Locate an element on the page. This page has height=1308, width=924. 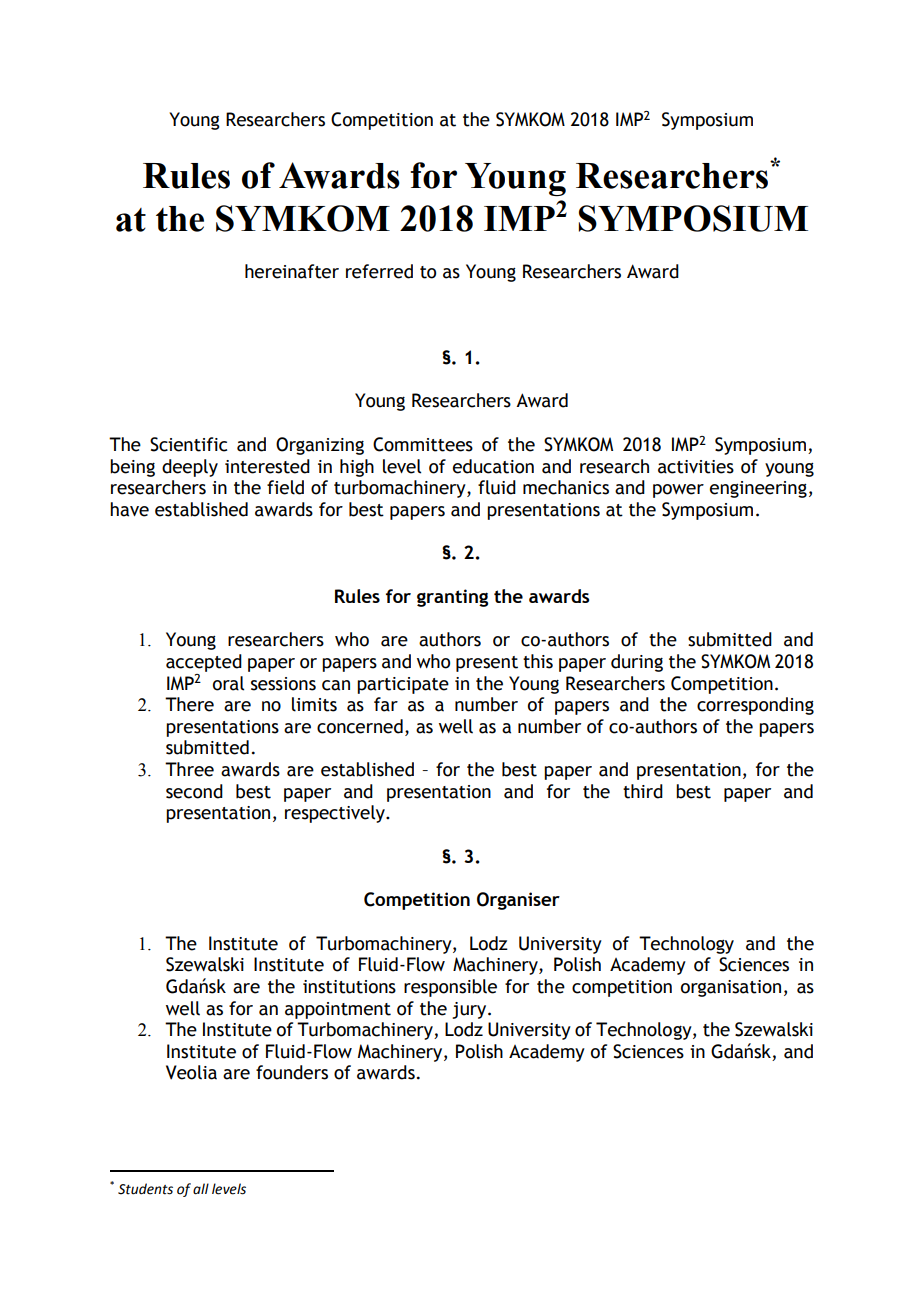
activities is located at coordinates (696, 467).
